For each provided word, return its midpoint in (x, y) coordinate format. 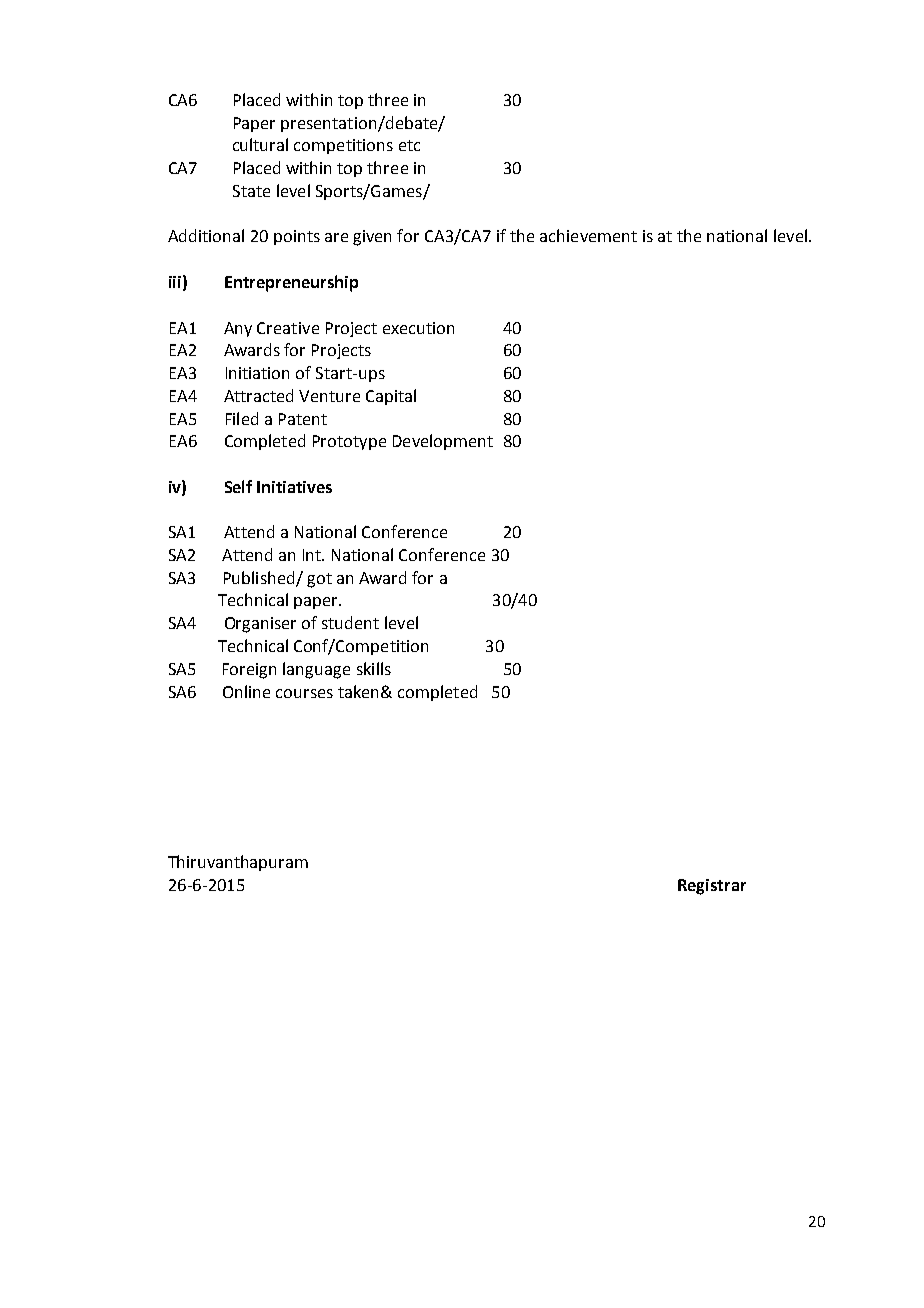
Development (443, 442)
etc (409, 145)
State (251, 191)
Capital (391, 397)
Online (246, 691)
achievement (588, 235)
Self (238, 486)
